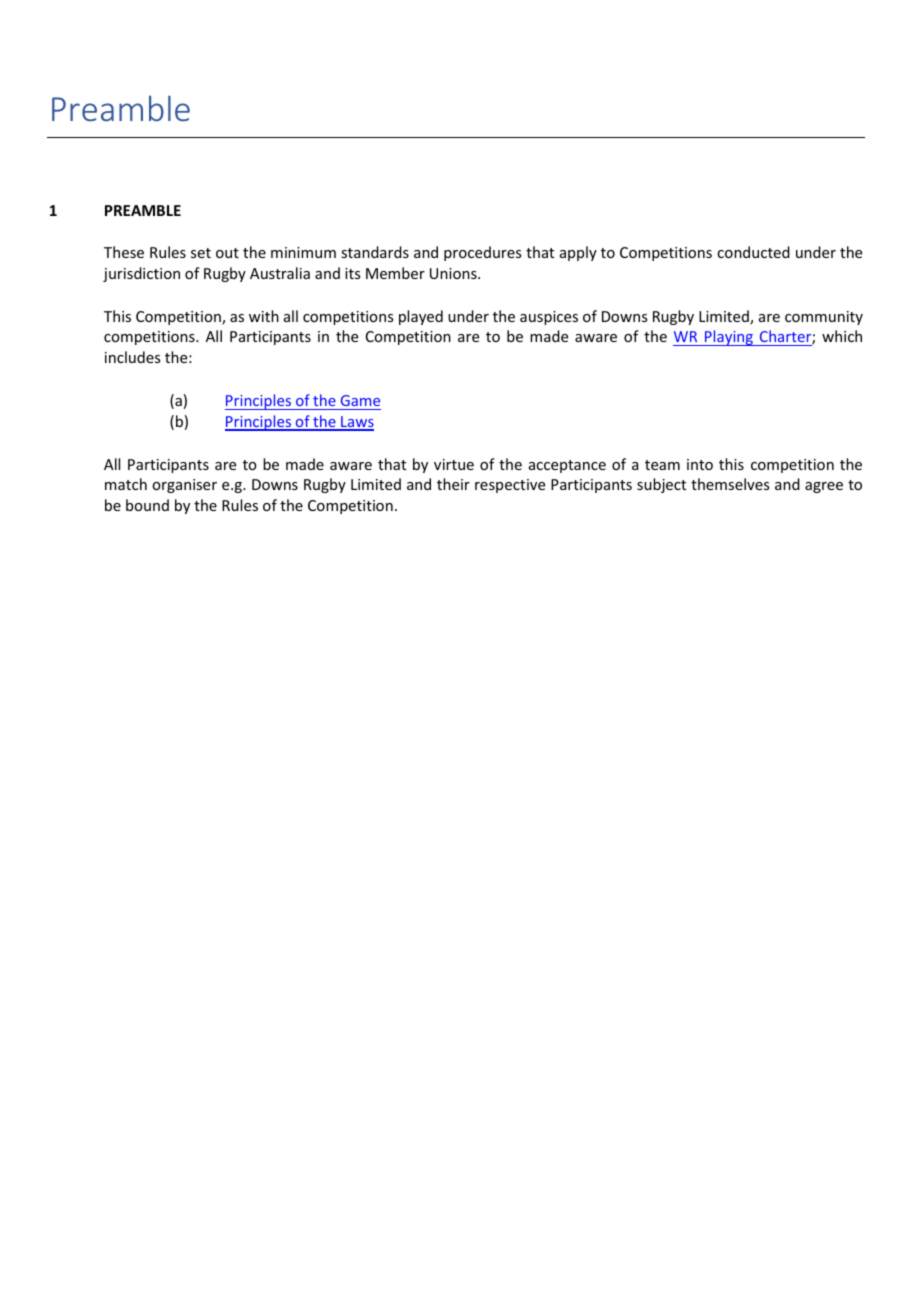 Image resolution: width=924 pixels, height=1307 pixels. What do you see at coordinates (132, 357) in the document?
I see `includes` at bounding box center [132, 357].
